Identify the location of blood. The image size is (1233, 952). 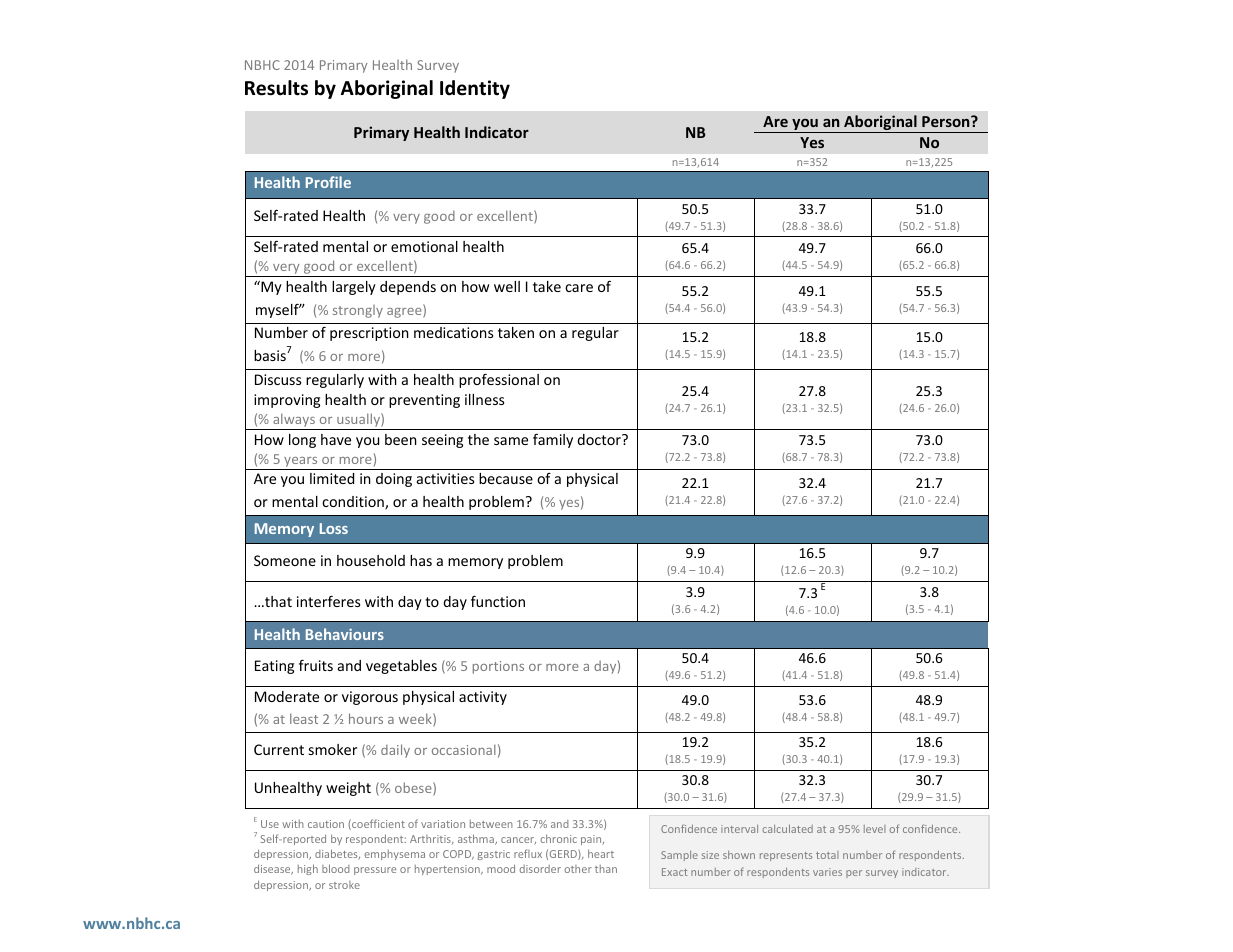
(336, 868).
